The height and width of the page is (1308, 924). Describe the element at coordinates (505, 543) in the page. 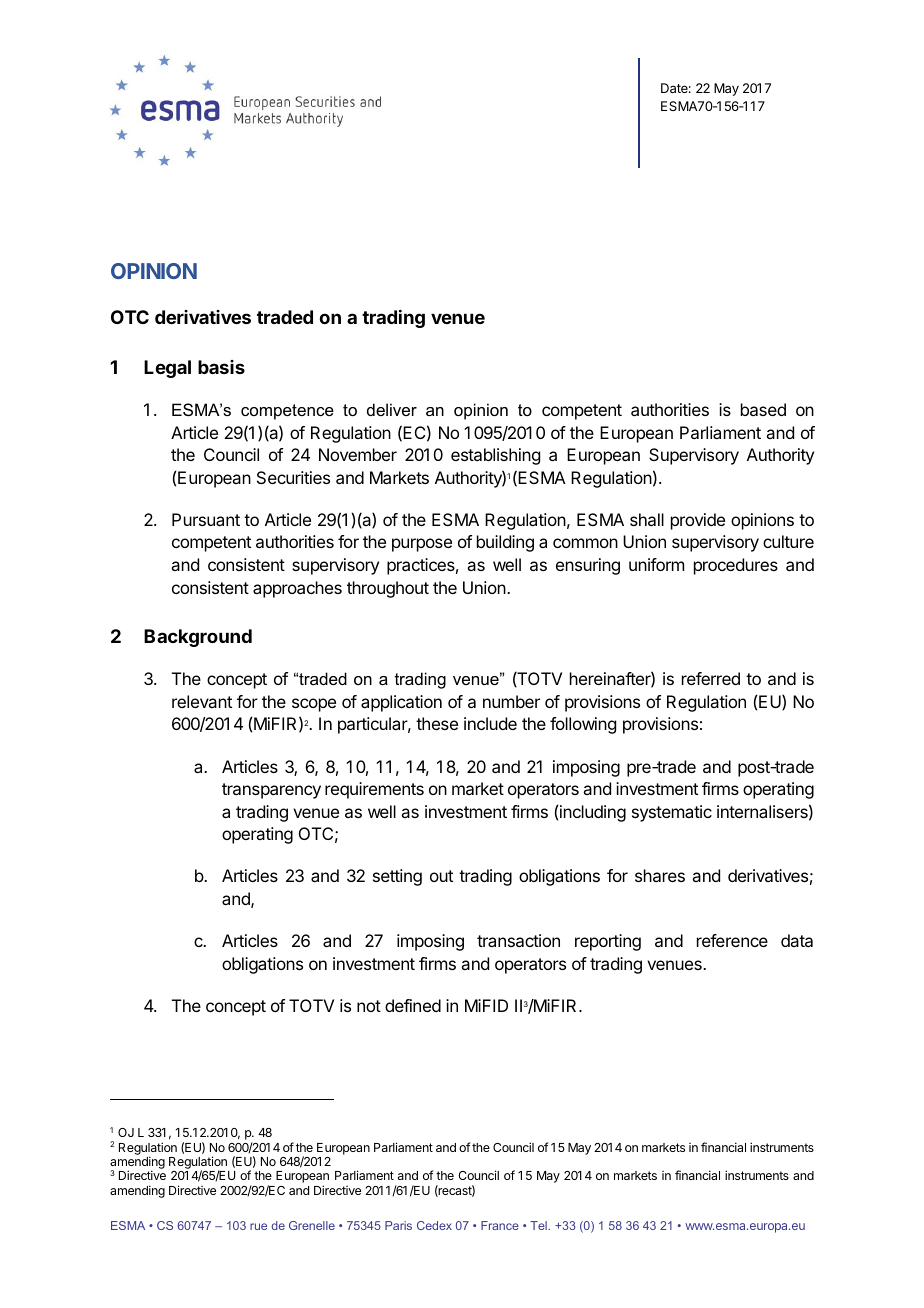

I see `building` at that location.
